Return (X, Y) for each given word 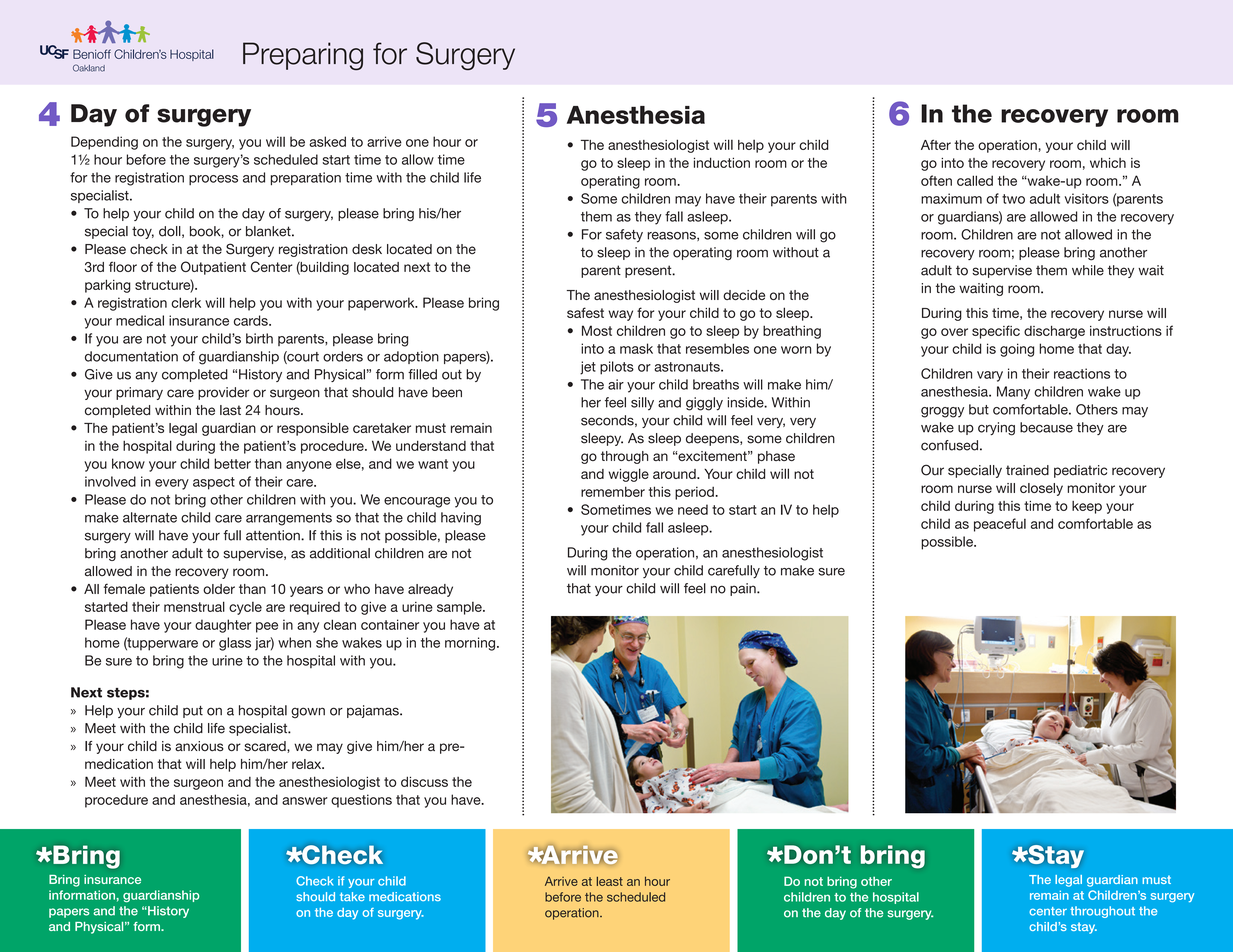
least (610, 881)
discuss (424, 781)
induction (722, 162)
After (936, 144)
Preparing (303, 56)
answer (305, 801)
